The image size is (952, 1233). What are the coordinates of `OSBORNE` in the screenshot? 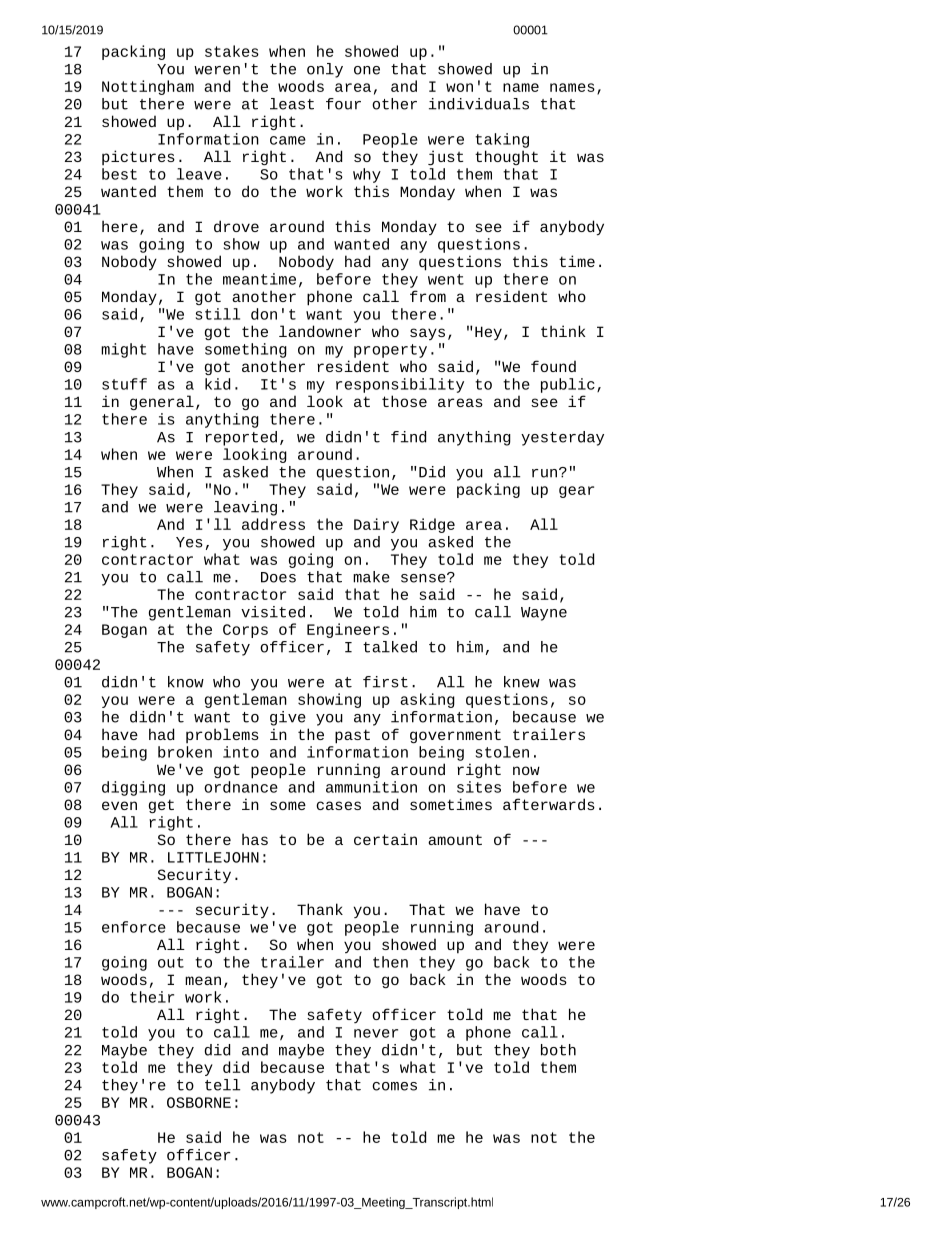 It's located at (199, 1102).
